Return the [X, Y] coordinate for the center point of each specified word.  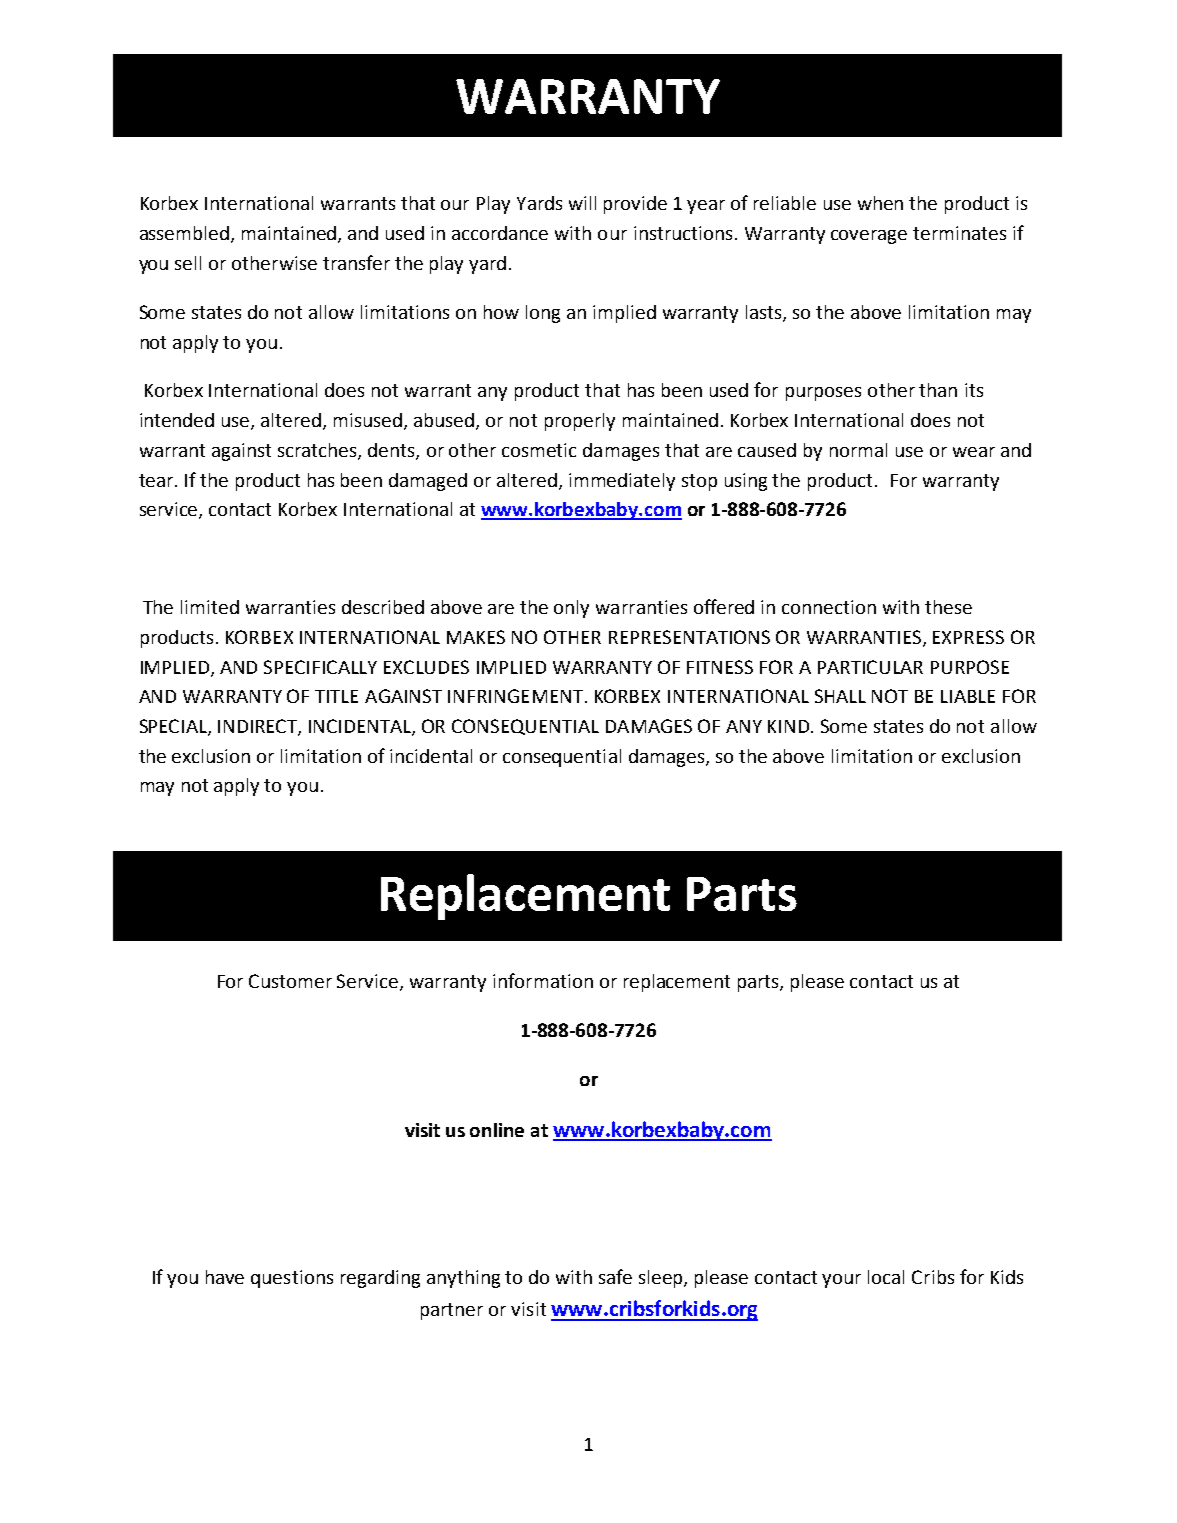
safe [615, 1276]
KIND [790, 726]
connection [829, 607]
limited [210, 607]
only [571, 609]
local [886, 1277]
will [582, 203]
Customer [290, 981]
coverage [869, 237]
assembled [186, 234]
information [543, 980]
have [225, 1277]
